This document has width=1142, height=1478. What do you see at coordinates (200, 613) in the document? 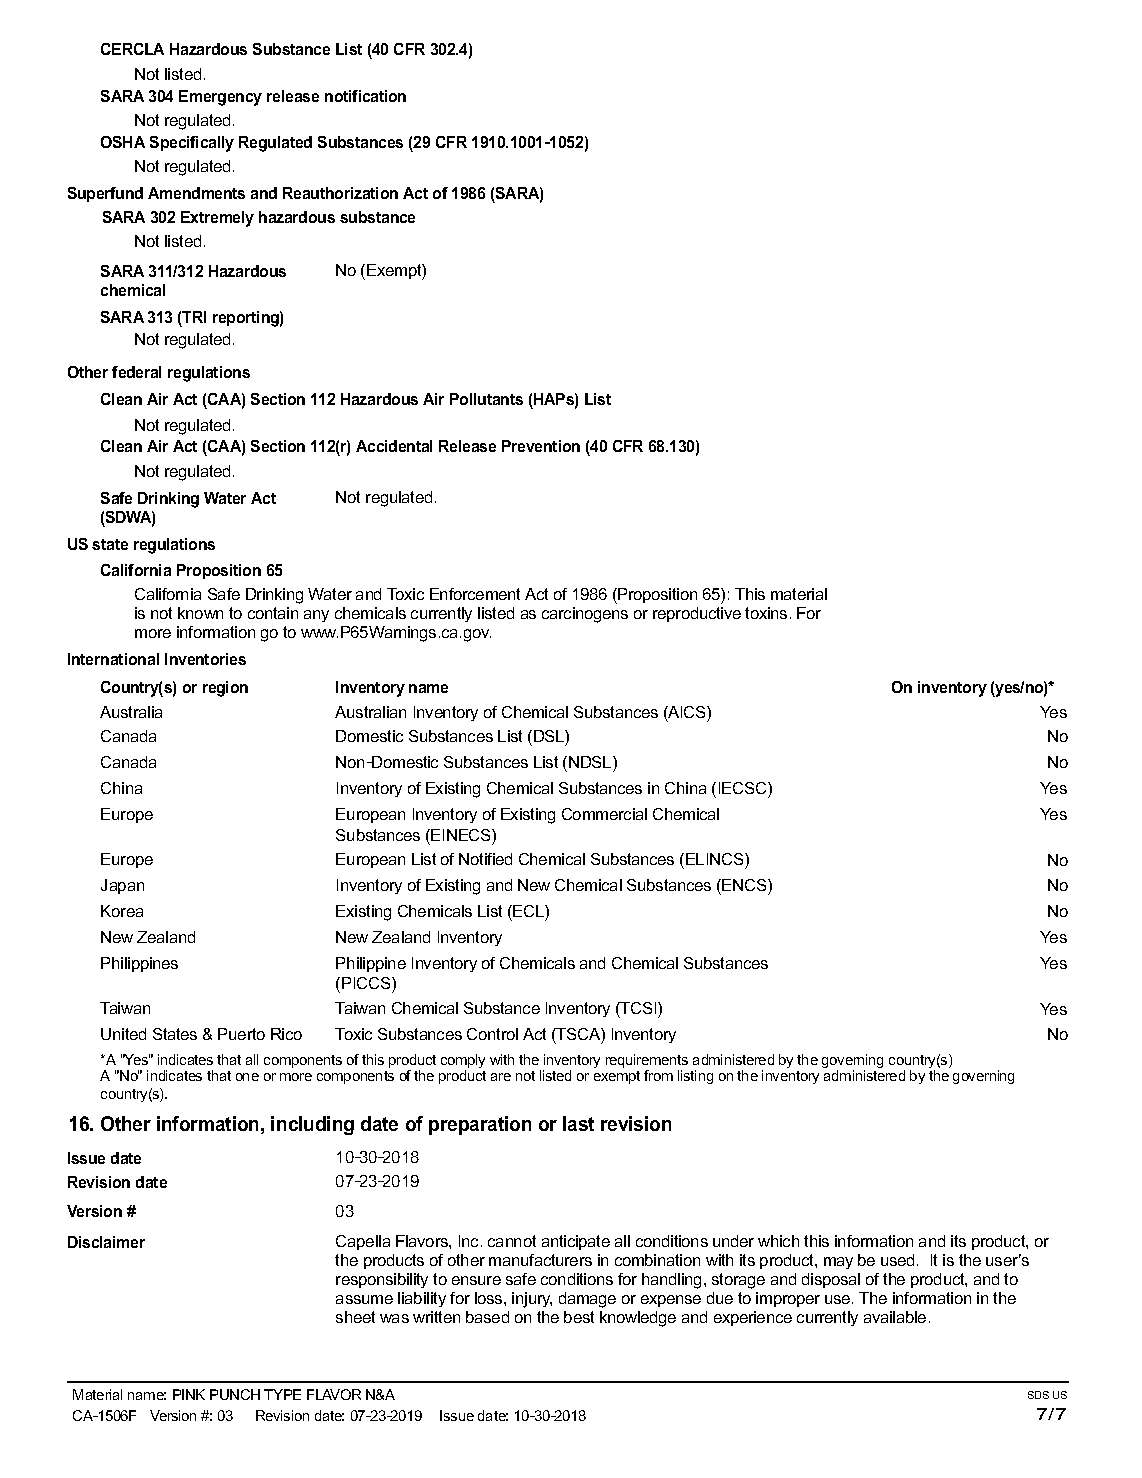
I see `known` at bounding box center [200, 613].
